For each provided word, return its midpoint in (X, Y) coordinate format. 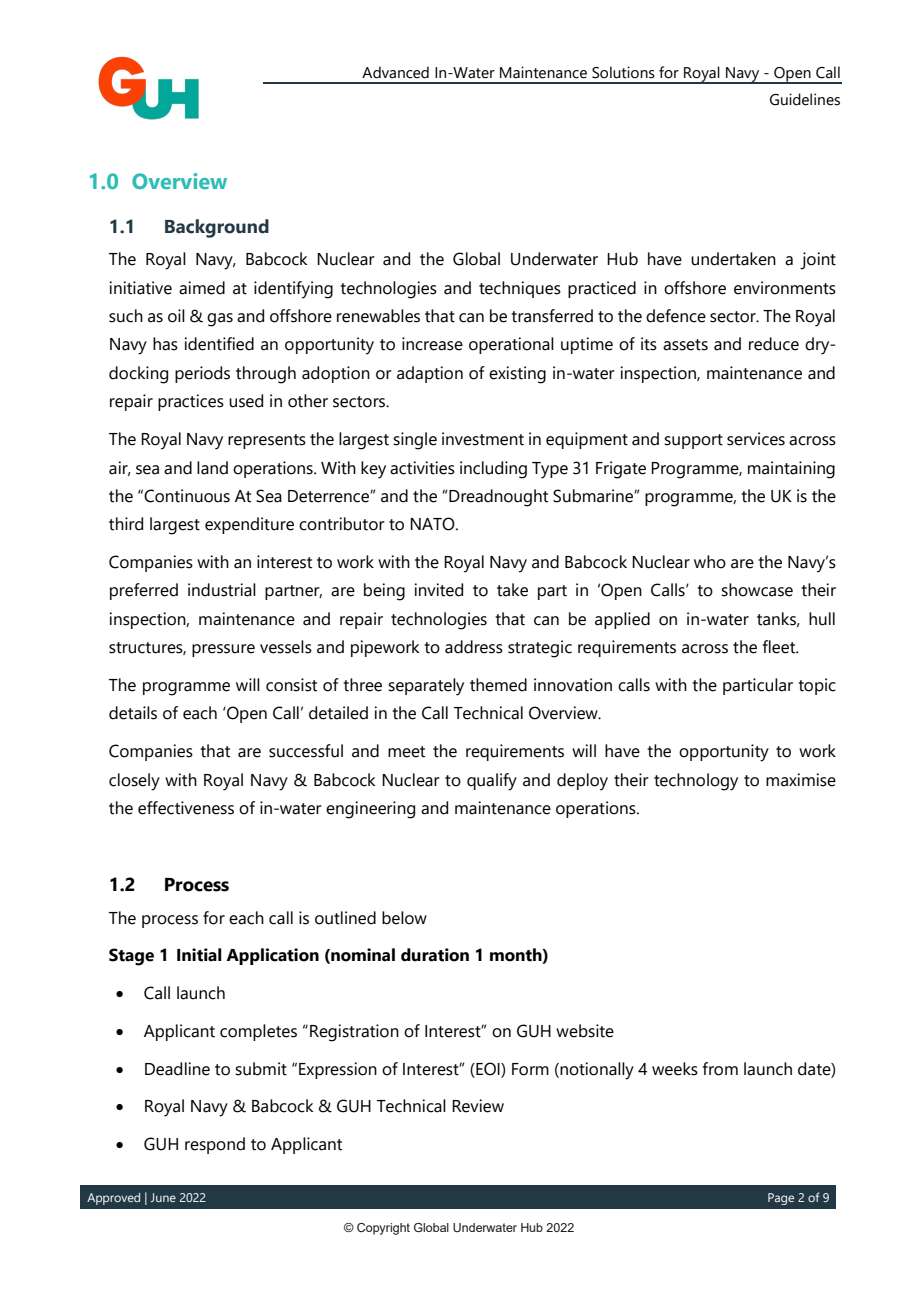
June (163, 1197)
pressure (223, 650)
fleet (780, 647)
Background (217, 228)
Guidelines (805, 99)
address (474, 647)
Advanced (395, 72)
